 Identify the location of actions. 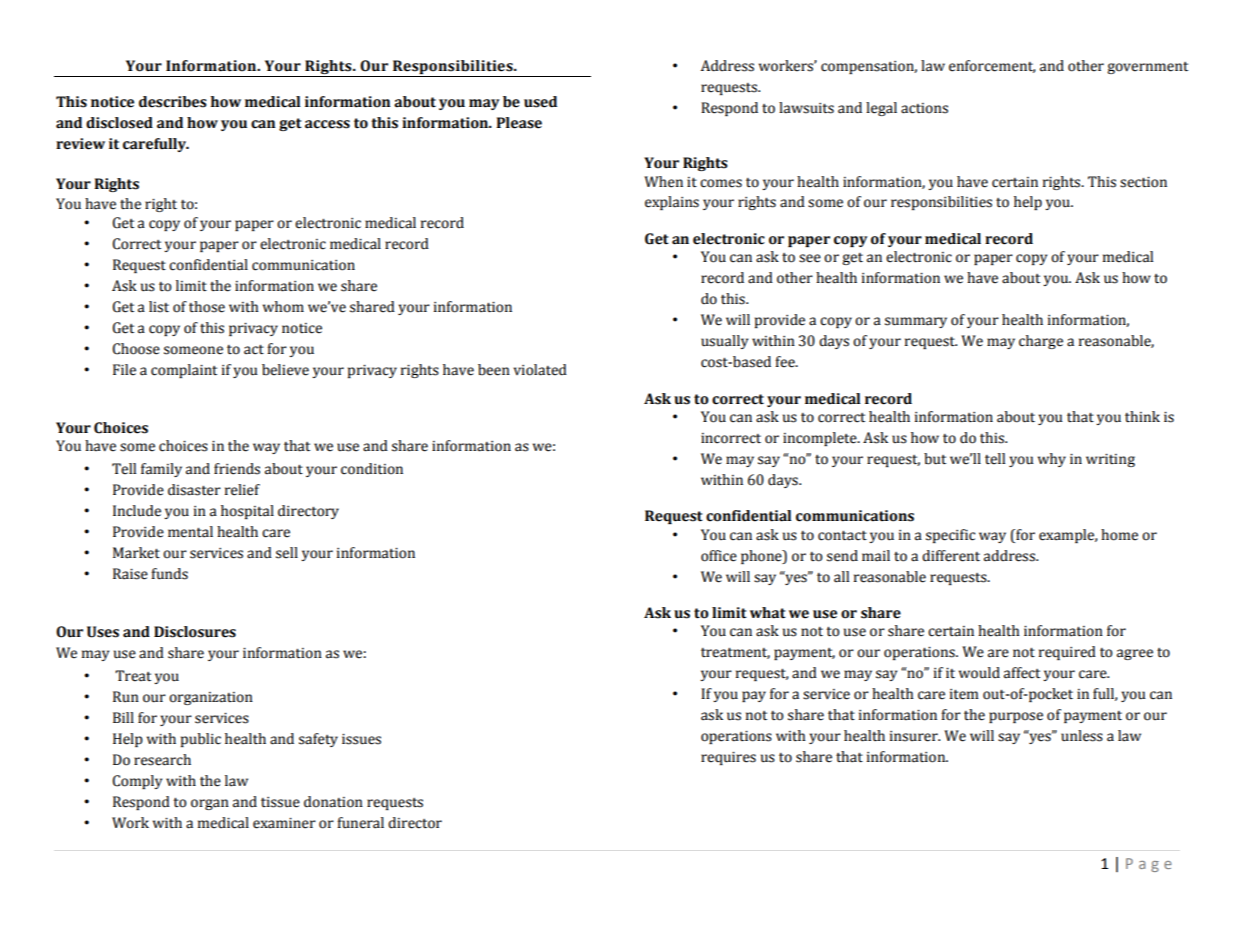
(924, 108).
